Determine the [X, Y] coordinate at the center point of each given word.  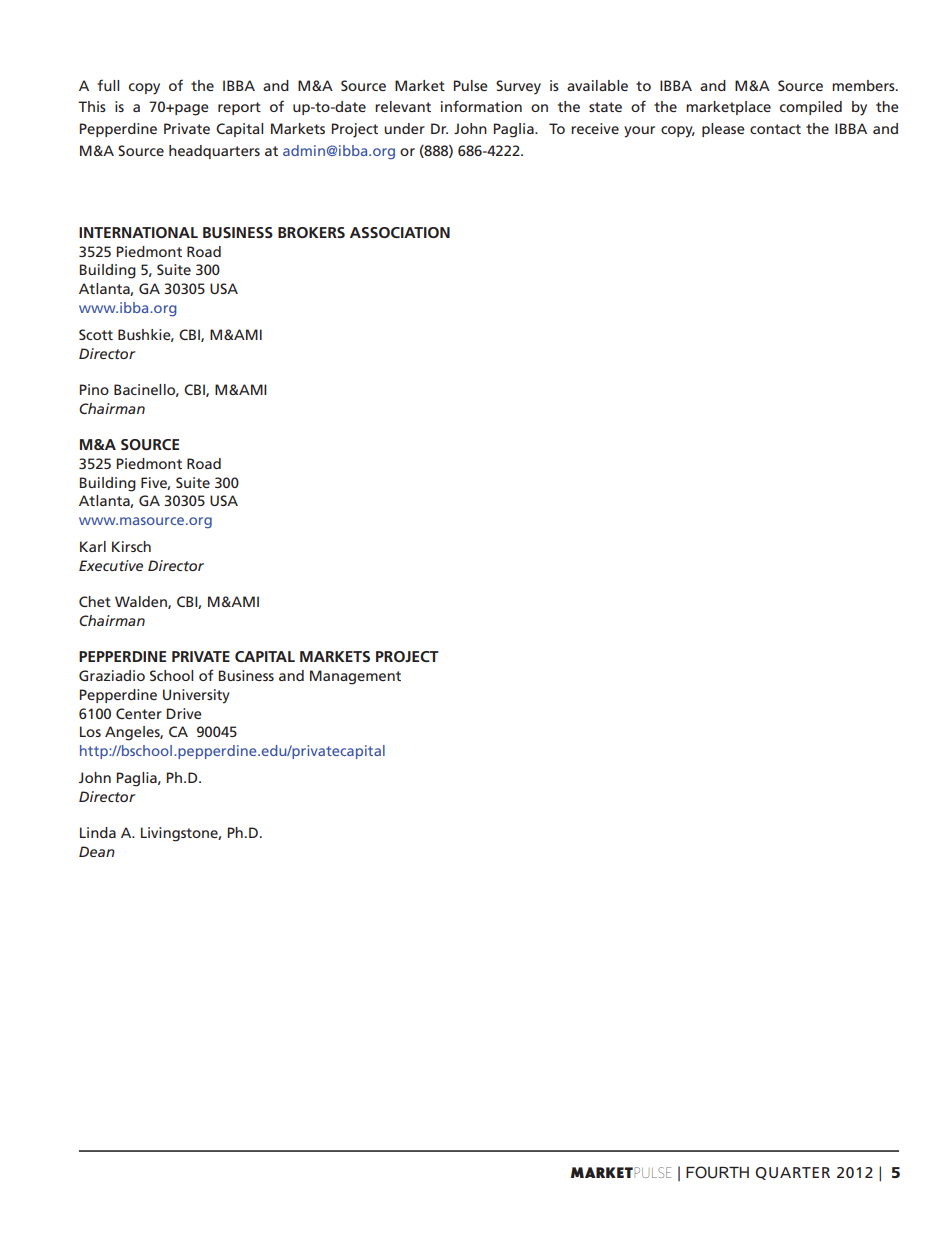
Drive [184, 713]
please [723, 130]
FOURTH [717, 1172]
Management [355, 677]
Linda [98, 832]
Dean [97, 851]
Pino [94, 389]
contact [775, 129]
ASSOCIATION [400, 232]
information [481, 106]
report [239, 108]
